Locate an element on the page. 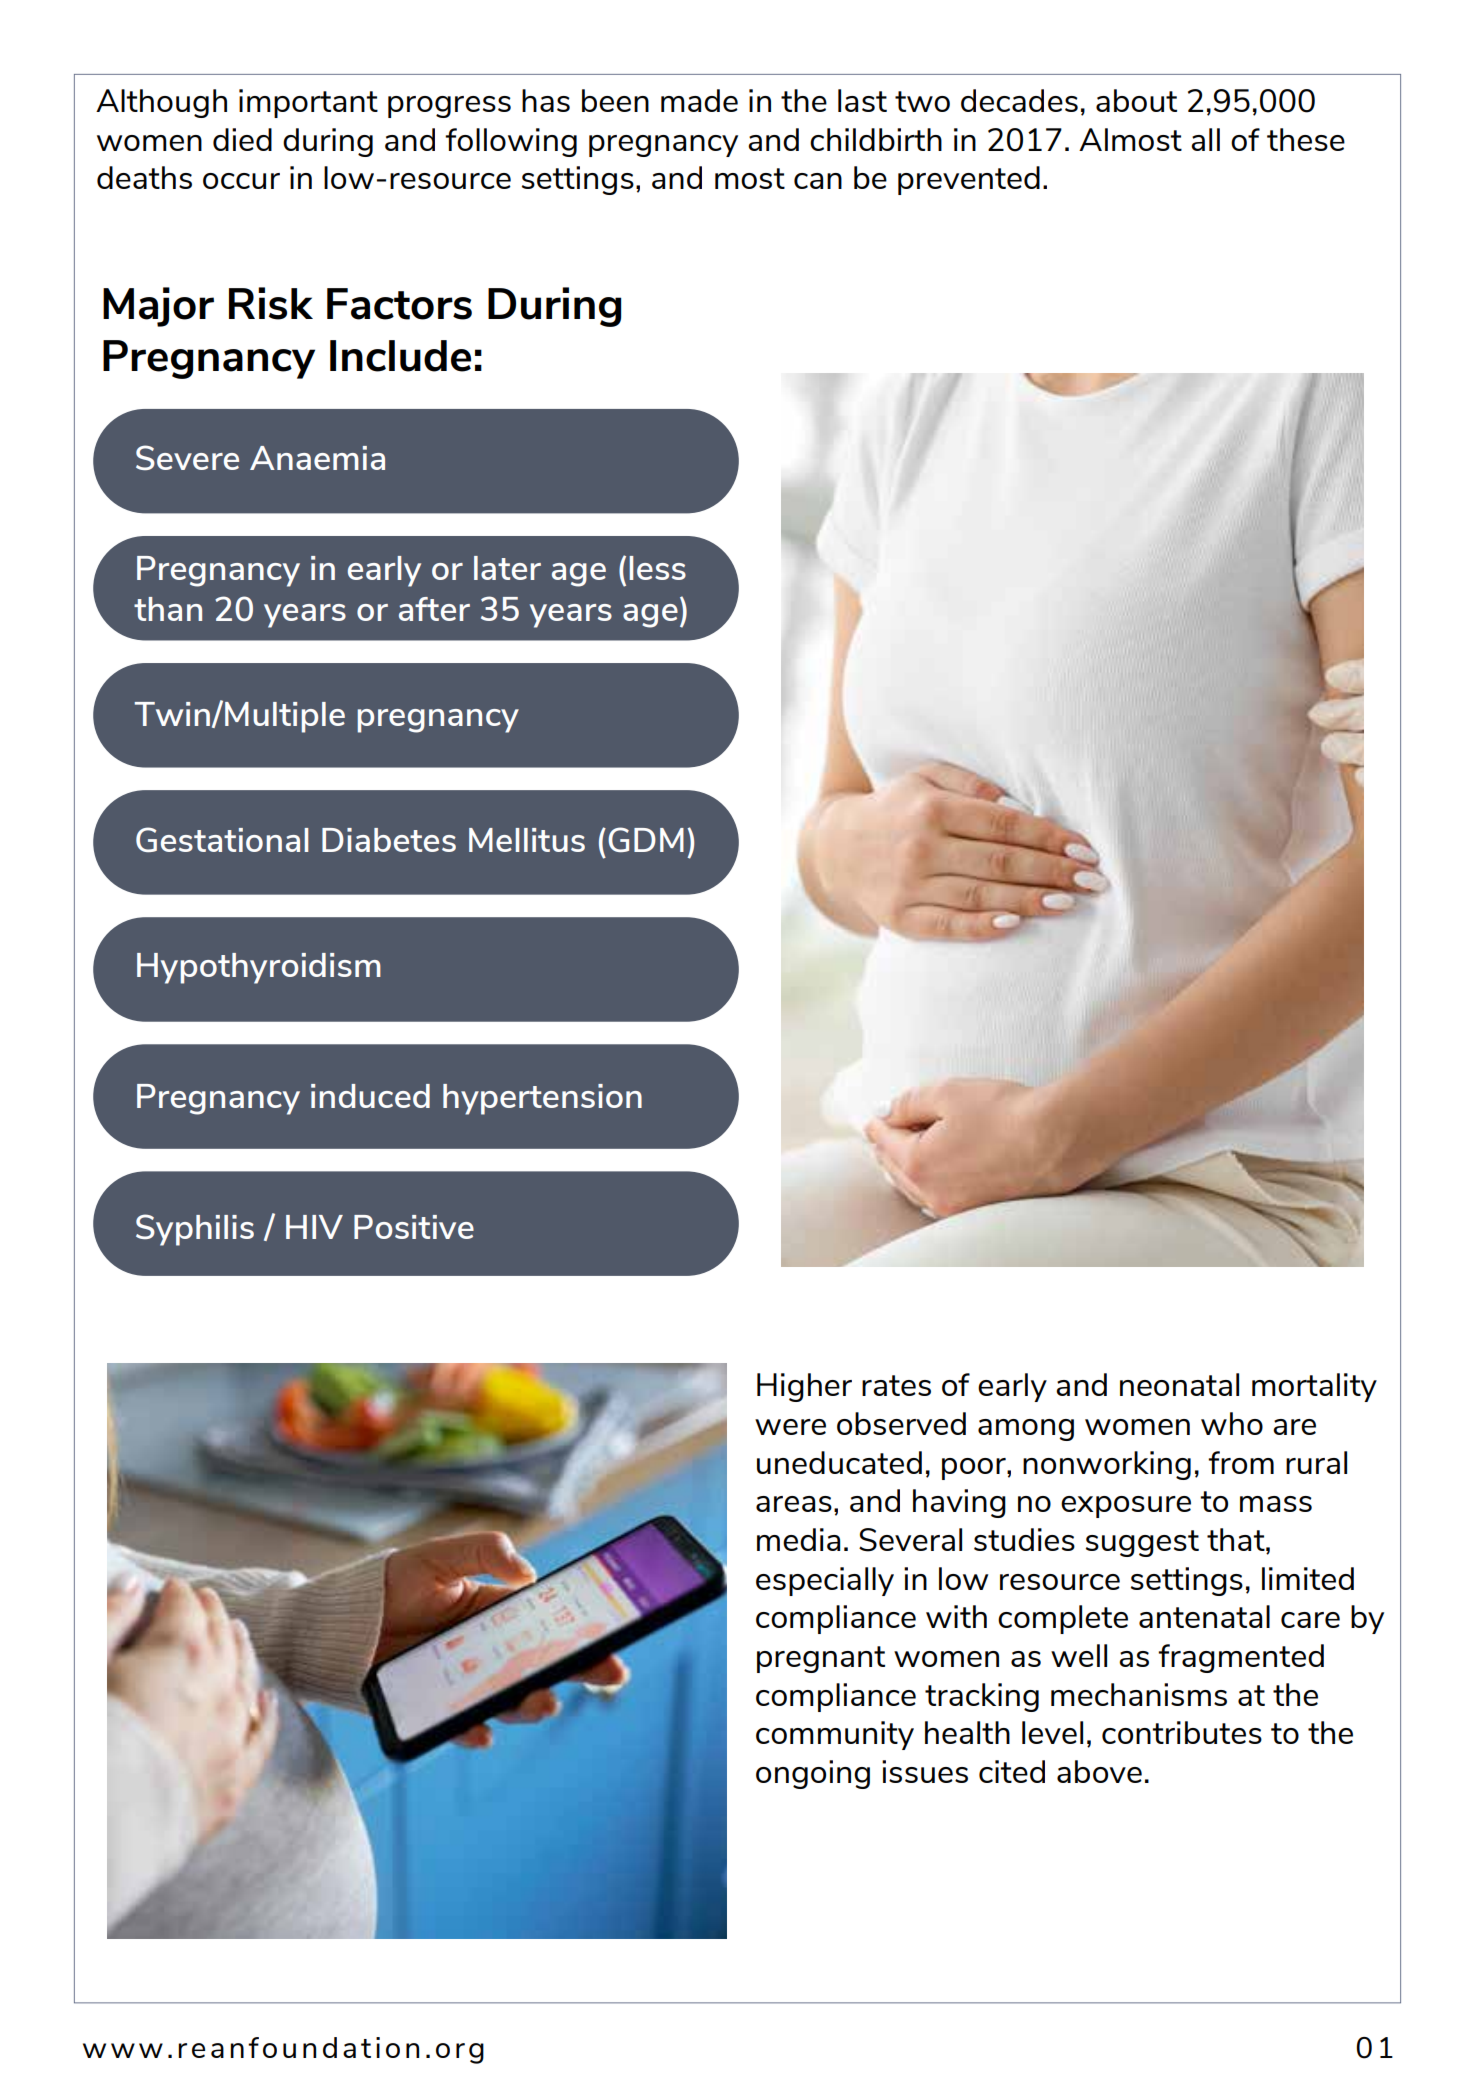  hypertension is located at coordinates (542, 1099).
